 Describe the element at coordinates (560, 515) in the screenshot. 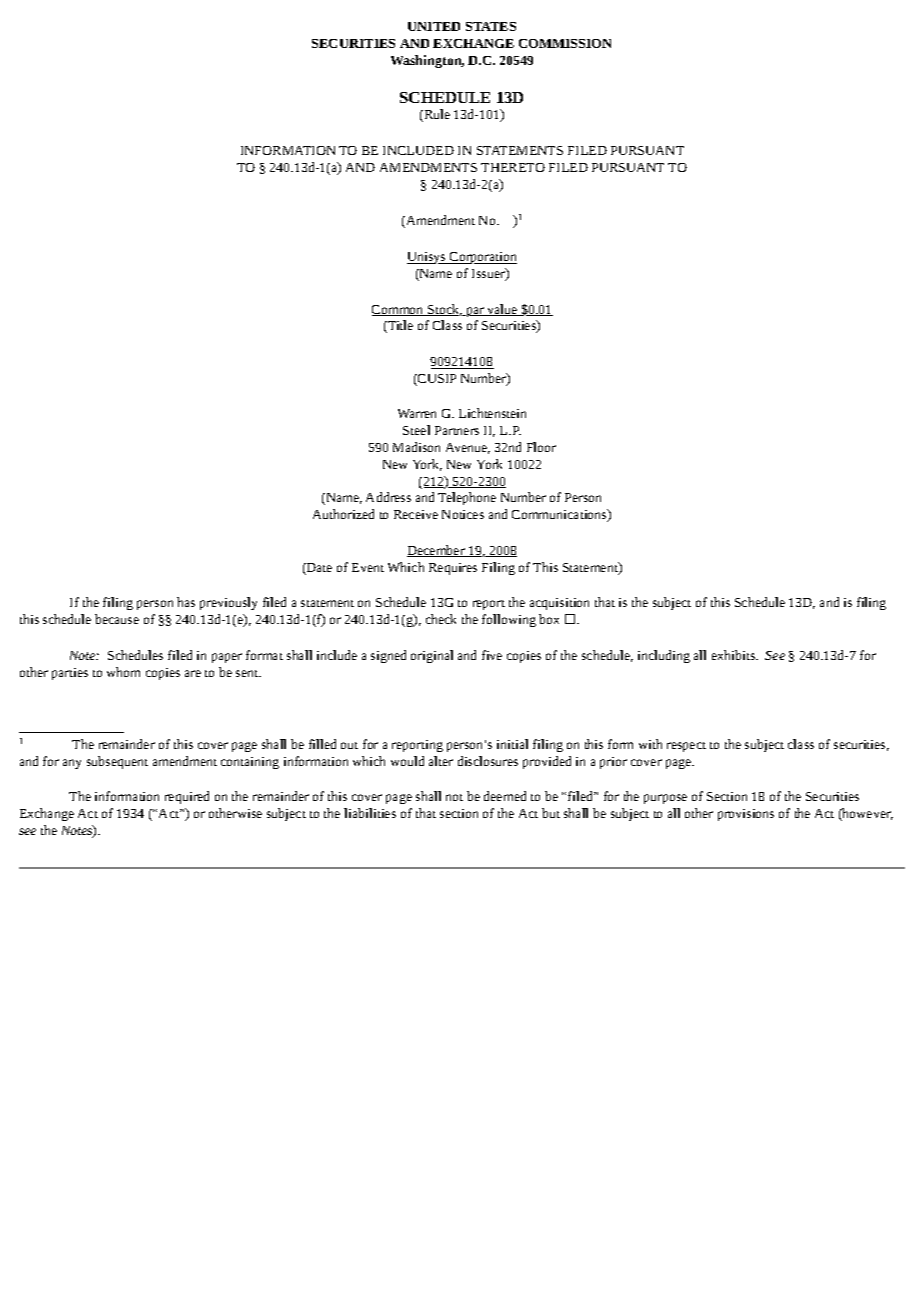

I see `Communications` at that location.
